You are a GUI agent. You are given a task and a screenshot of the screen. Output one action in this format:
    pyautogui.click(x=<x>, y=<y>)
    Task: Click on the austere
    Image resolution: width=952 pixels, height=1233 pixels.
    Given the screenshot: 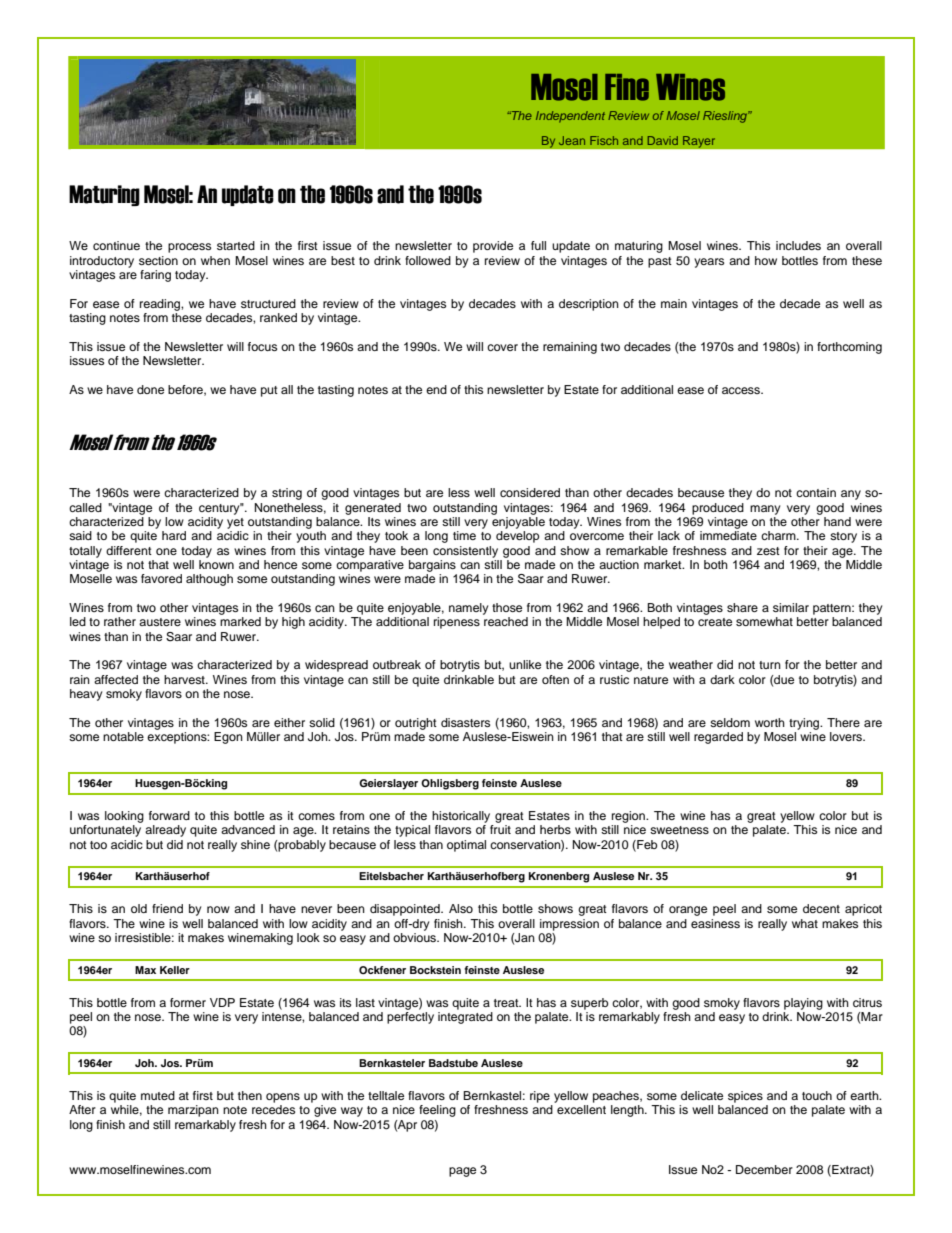 What is the action you would take?
    pyautogui.click(x=160, y=622)
